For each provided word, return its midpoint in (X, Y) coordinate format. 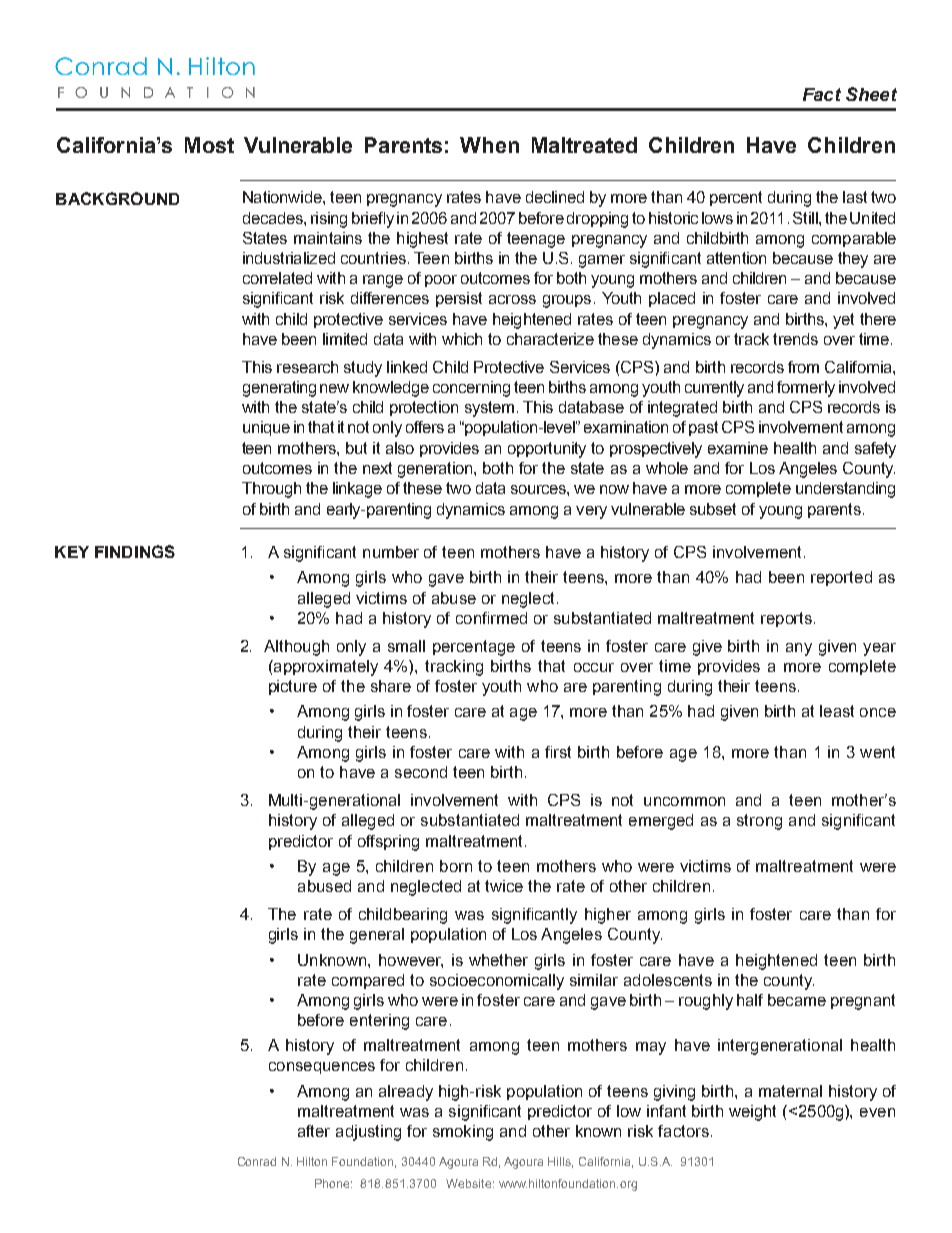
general (377, 936)
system (489, 409)
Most (209, 145)
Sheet (871, 94)
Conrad (257, 1161)
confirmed (491, 618)
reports (786, 619)
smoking (463, 1133)
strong (759, 822)
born (456, 866)
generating (279, 389)
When (489, 145)
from (803, 367)
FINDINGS (135, 551)
